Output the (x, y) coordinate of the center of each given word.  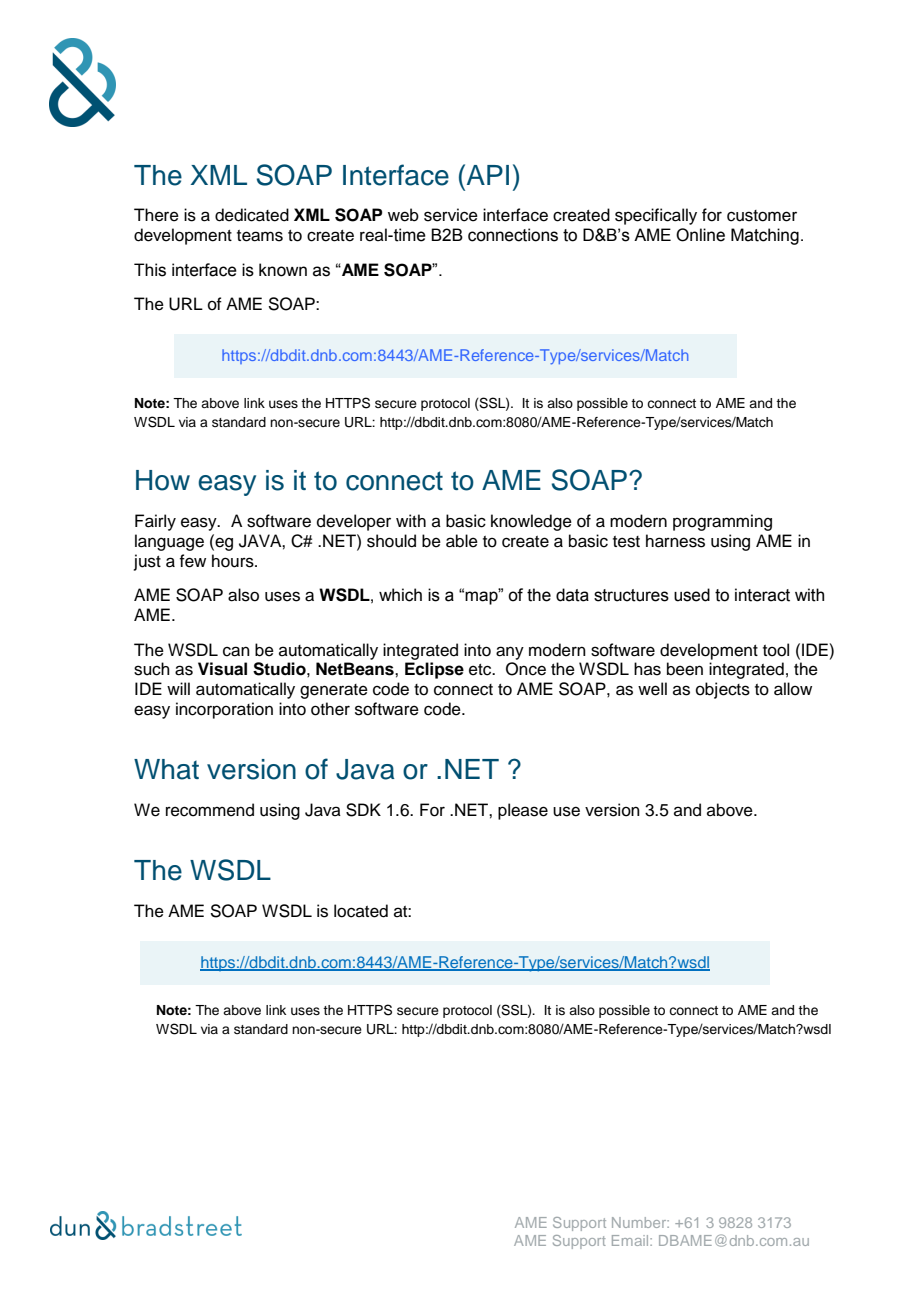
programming (722, 522)
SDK (363, 810)
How (163, 480)
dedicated (252, 215)
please (523, 811)
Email (631, 1240)
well (652, 689)
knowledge (531, 522)
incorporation (224, 710)
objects (723, 690)
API (488, 175)
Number (640, 1222)
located (361, 911)
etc (481, 670)
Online (700, 235)
